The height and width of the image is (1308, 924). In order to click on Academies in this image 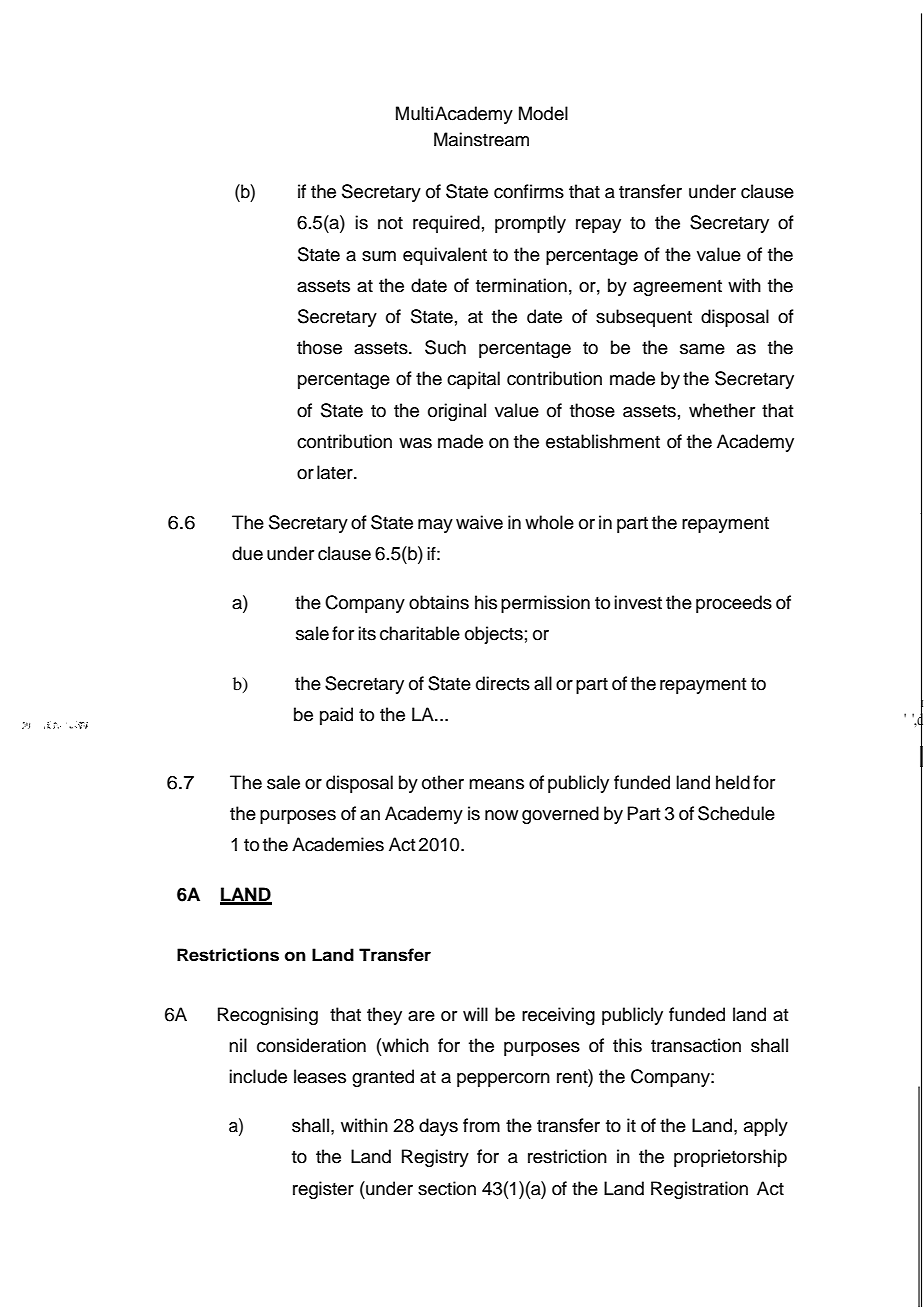, I will do `click(338, 844)`.
